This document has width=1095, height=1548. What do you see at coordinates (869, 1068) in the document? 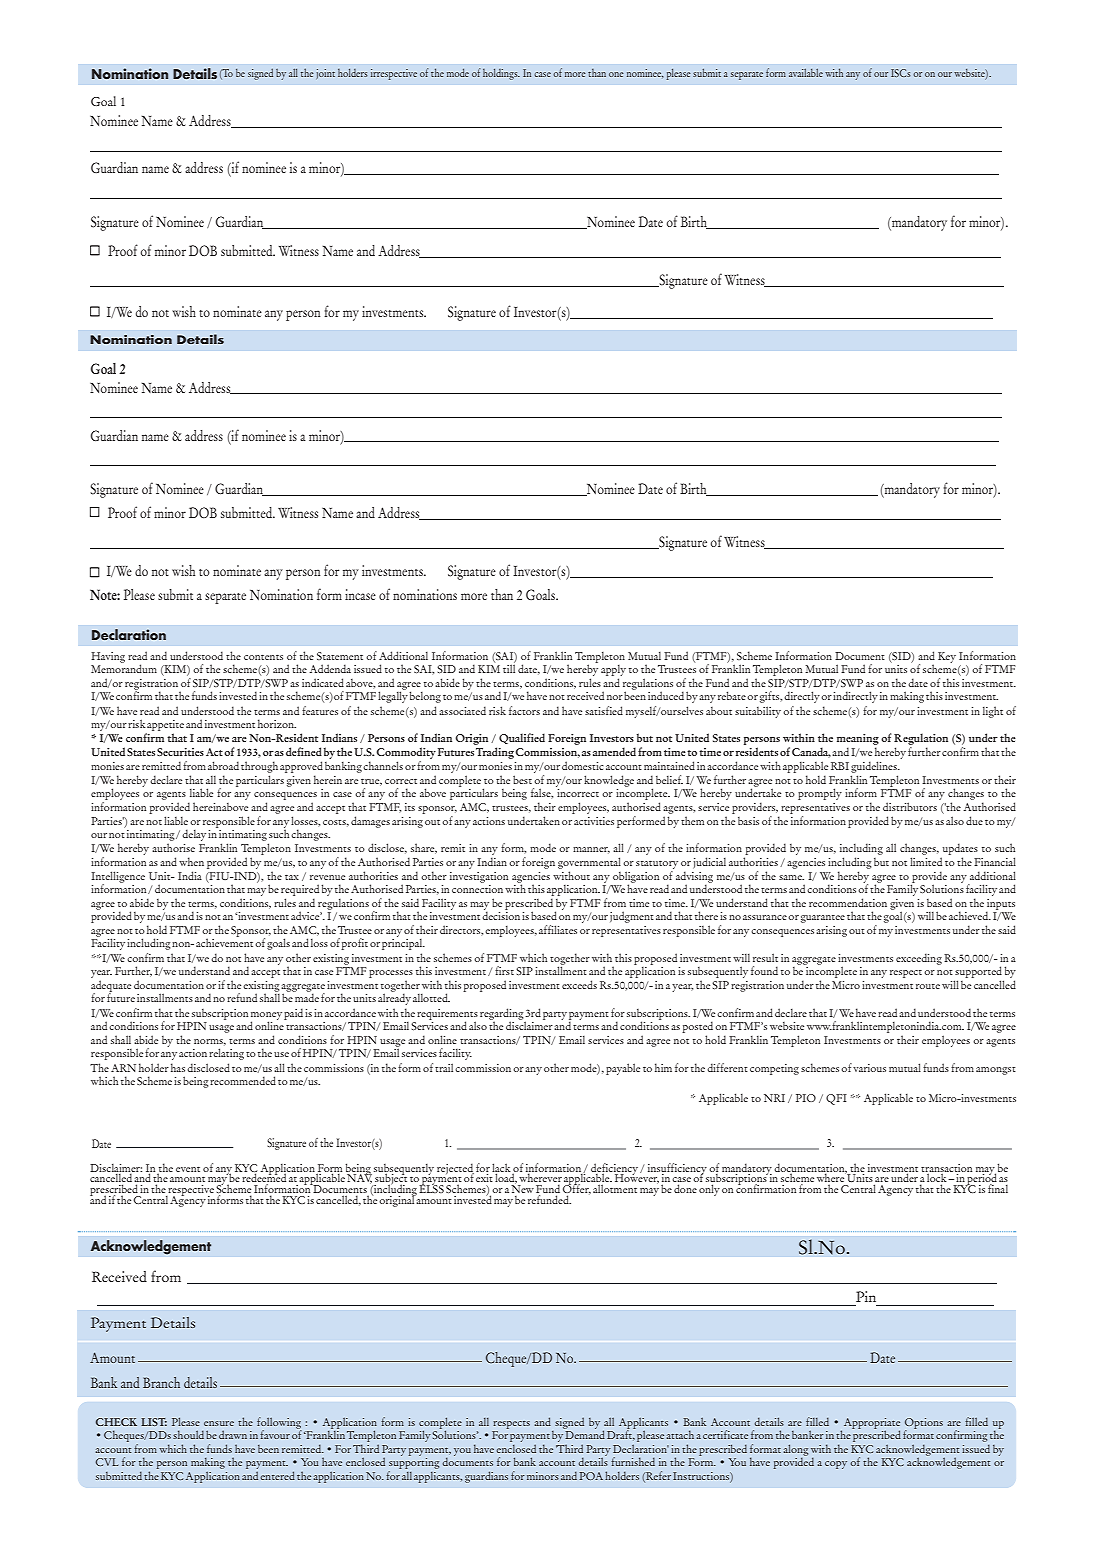
I see `various` at bounding box center [869, 1068].
